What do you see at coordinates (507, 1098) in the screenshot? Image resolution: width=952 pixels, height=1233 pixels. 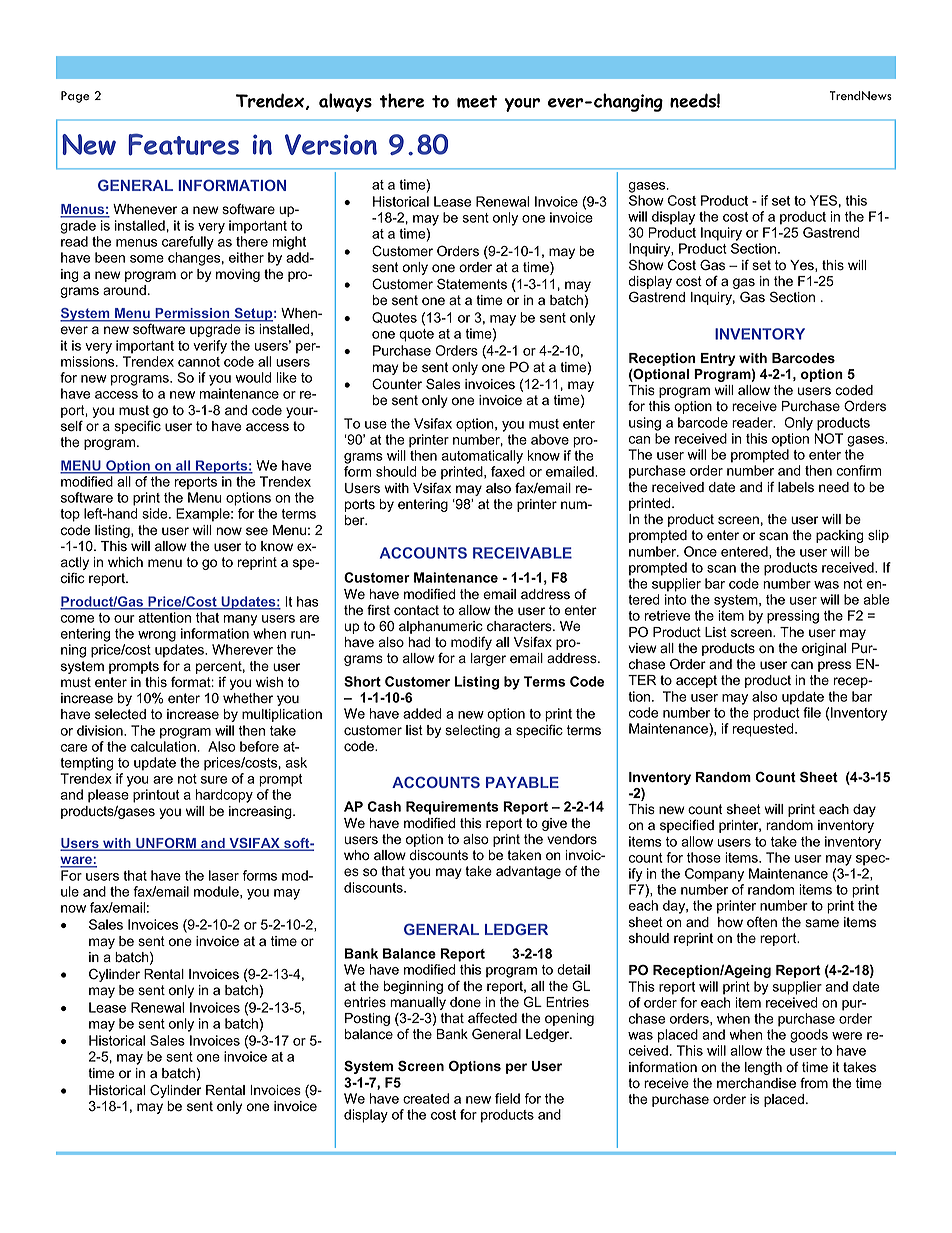 I see `field` at bounding box center [507, 1098].
